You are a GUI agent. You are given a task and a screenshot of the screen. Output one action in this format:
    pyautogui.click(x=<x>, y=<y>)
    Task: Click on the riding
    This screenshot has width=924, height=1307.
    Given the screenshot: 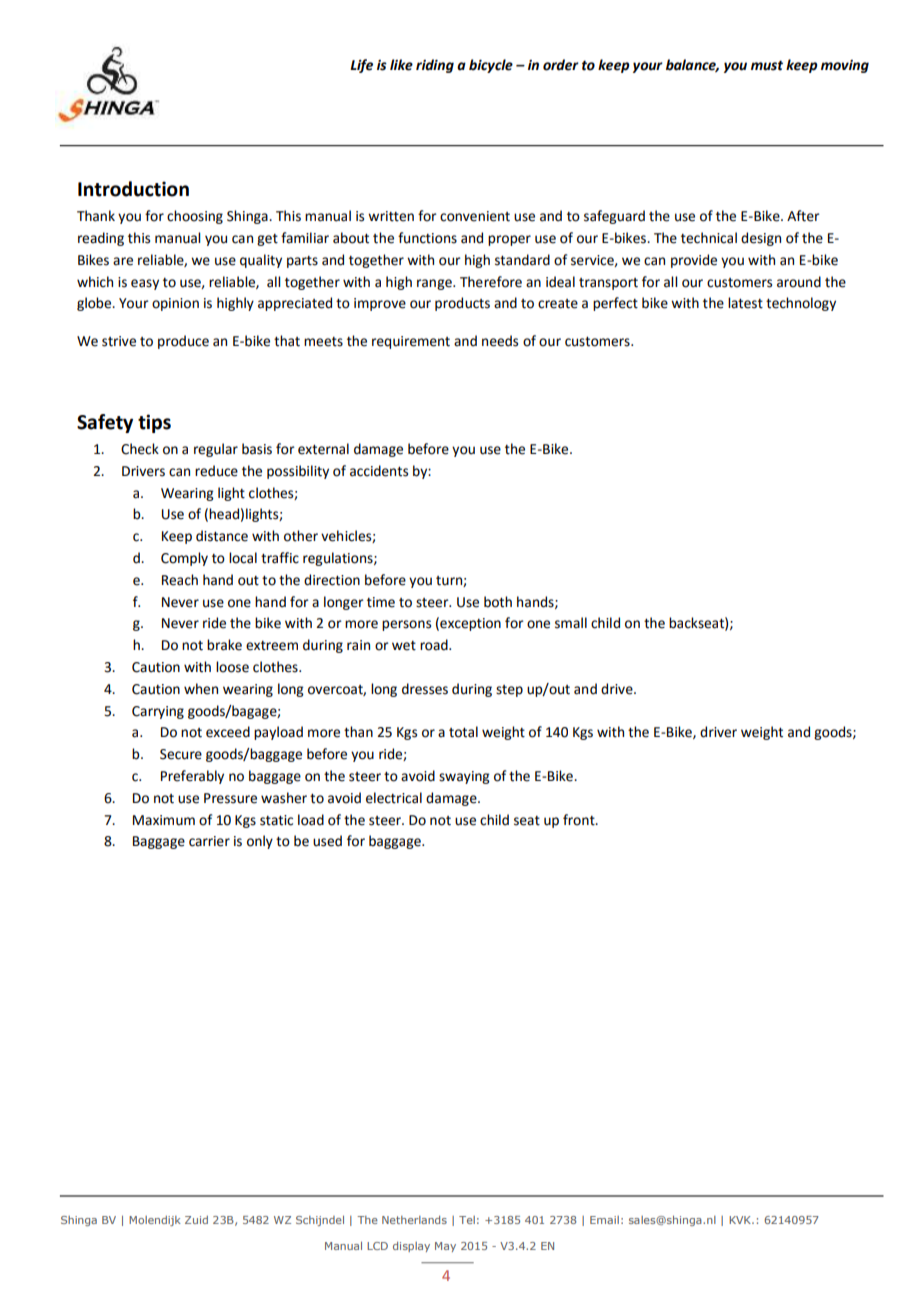 What is the action you would take?
    pyautogui.click(x=435, y=66)
